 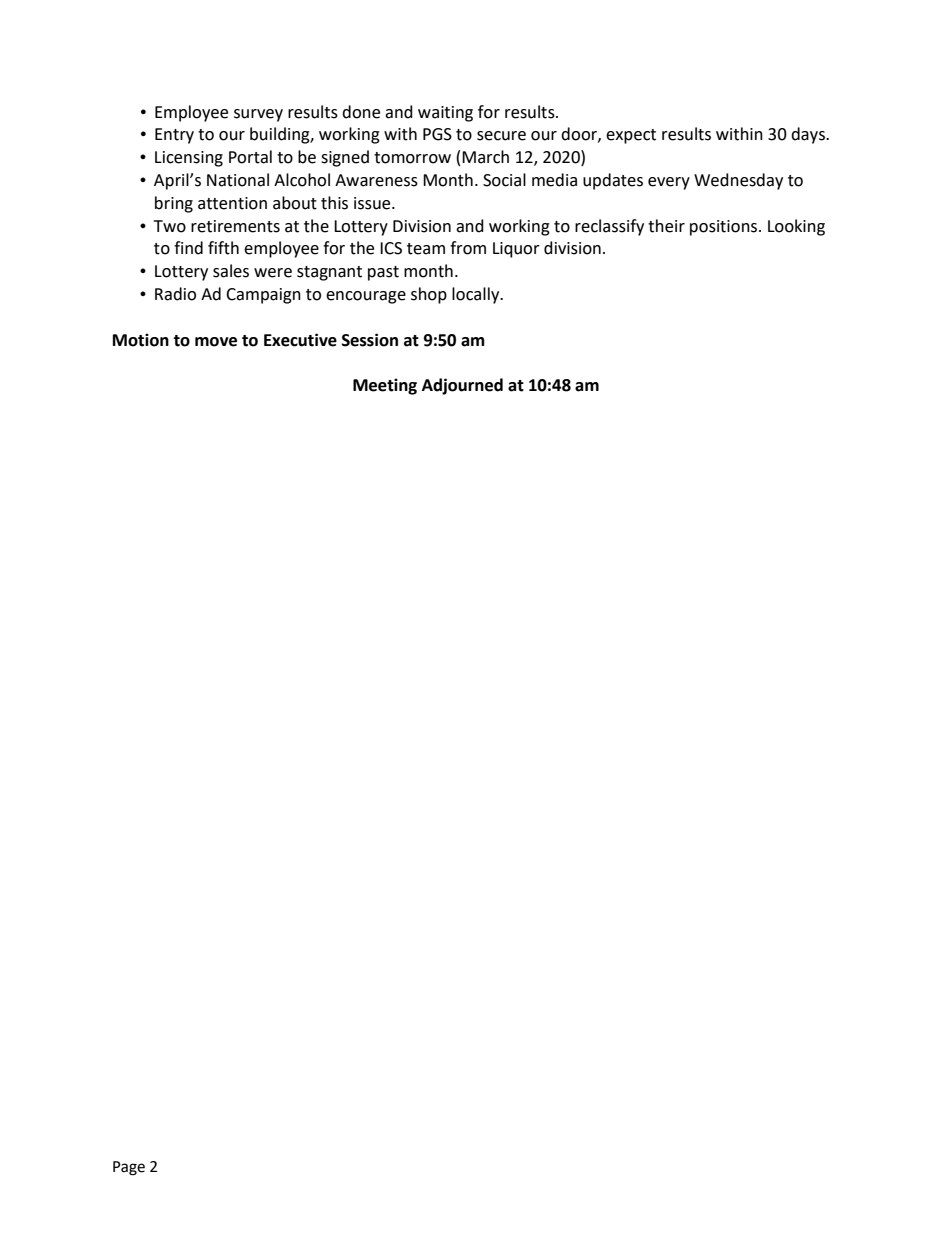 I want to click on Meeting, so click(x=385, y=386).
